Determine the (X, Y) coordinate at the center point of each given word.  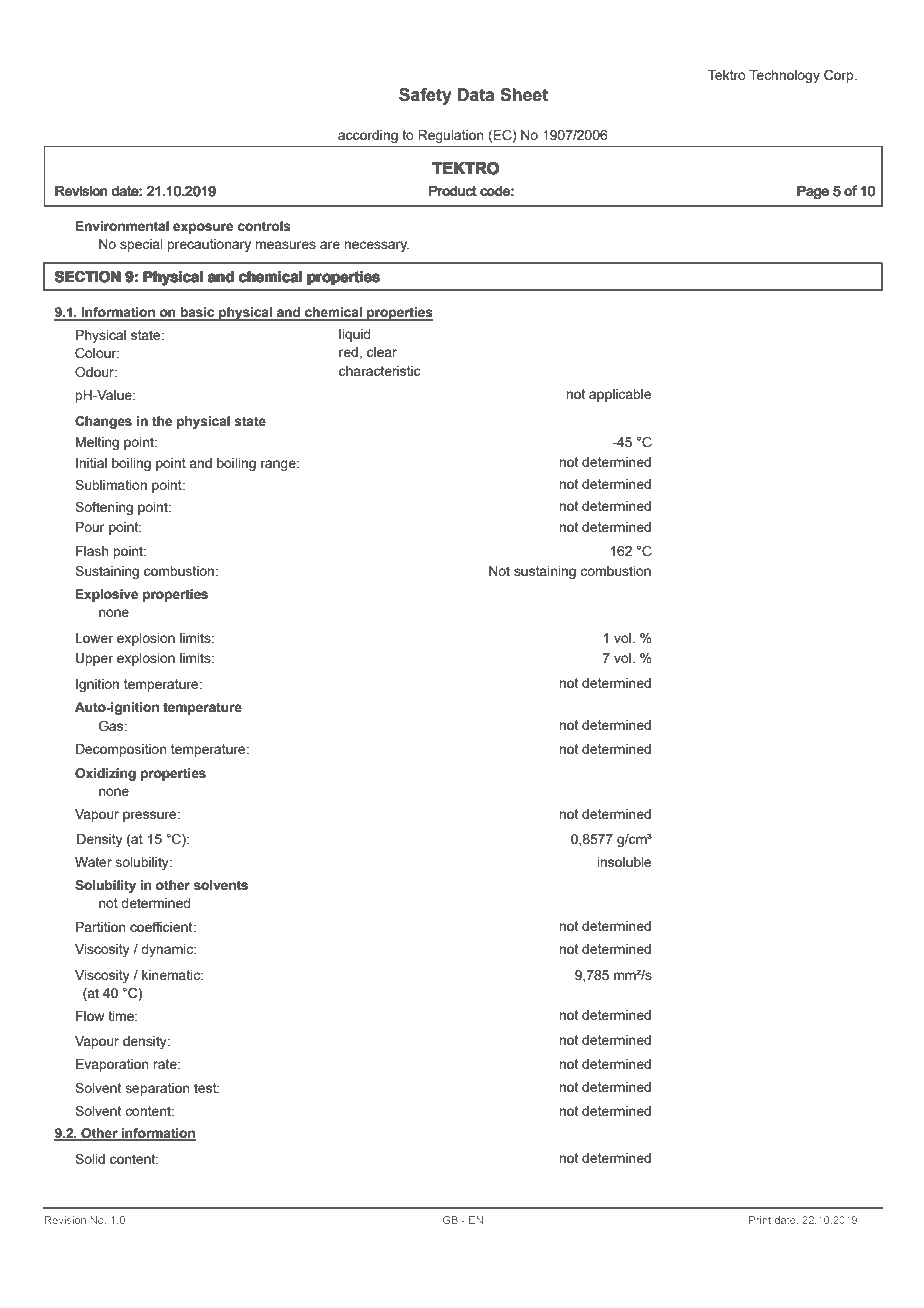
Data (476, 95)
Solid (90, 1158)
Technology (784, 76)
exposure (203, 228)
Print (760, 1220)
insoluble (624, 862)
